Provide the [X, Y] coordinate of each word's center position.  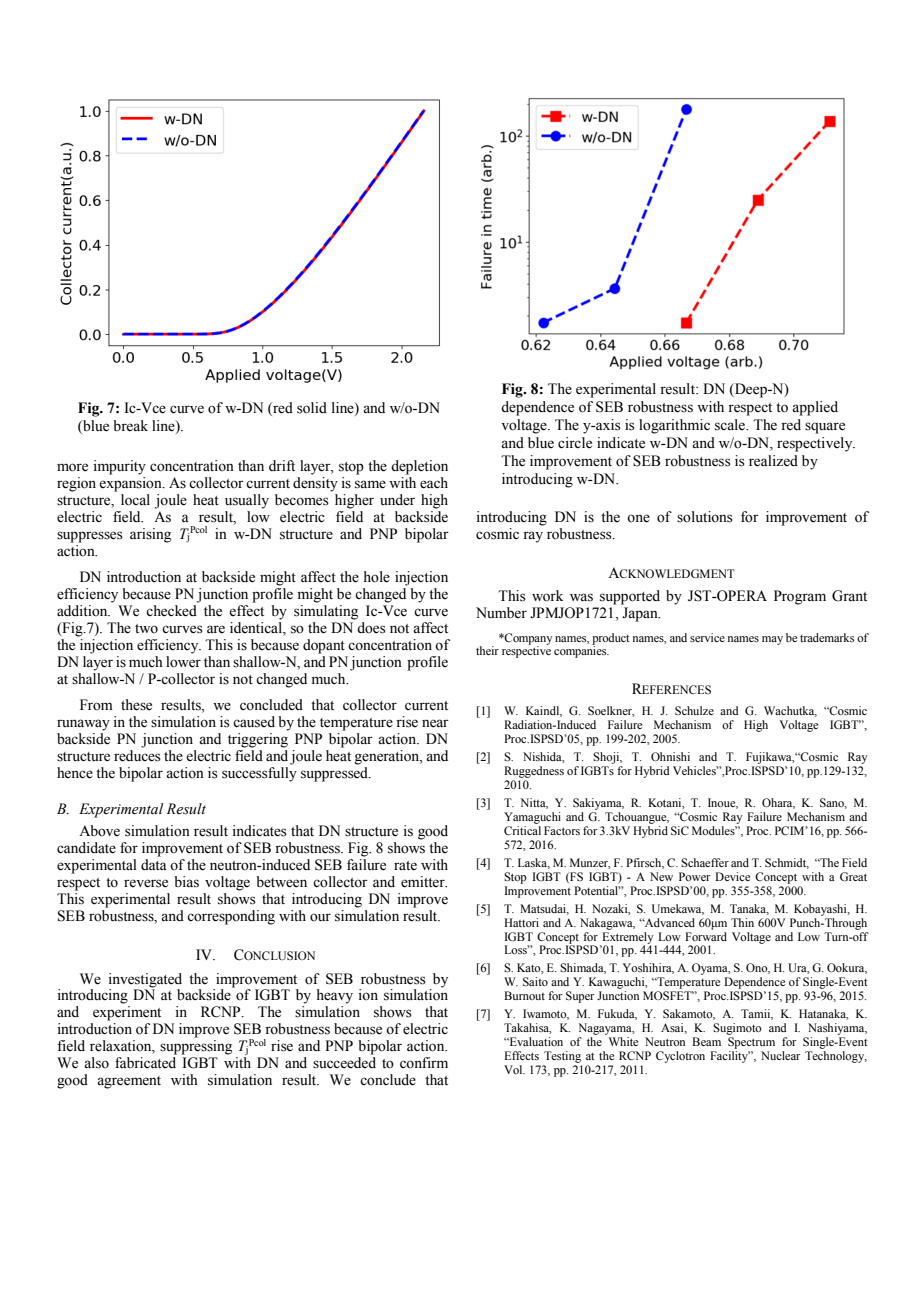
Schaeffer [705, 862]
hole [377, 577]
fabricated [145, 1063]
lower [183, 660]
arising [150, 535]
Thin [742, 922]
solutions [705, 517]
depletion [419, 467]
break [130, 426]
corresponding [231, 917]
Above [99, 831]
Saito [535, 981]
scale [731, 425]
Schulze [694, 710]
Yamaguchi [532, 818]
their [487, 650]
